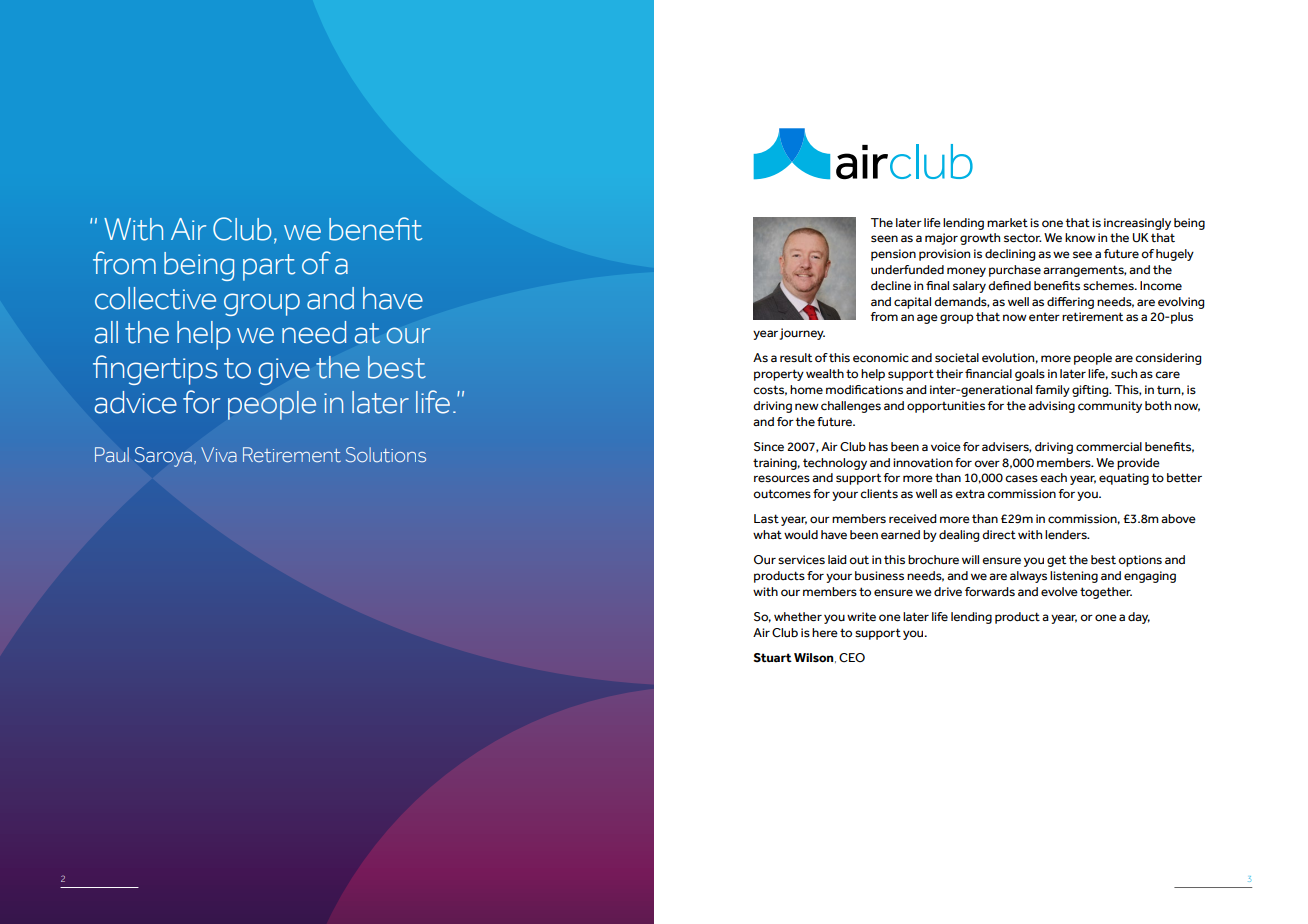  I want to click on know, so click(1080, 237).
